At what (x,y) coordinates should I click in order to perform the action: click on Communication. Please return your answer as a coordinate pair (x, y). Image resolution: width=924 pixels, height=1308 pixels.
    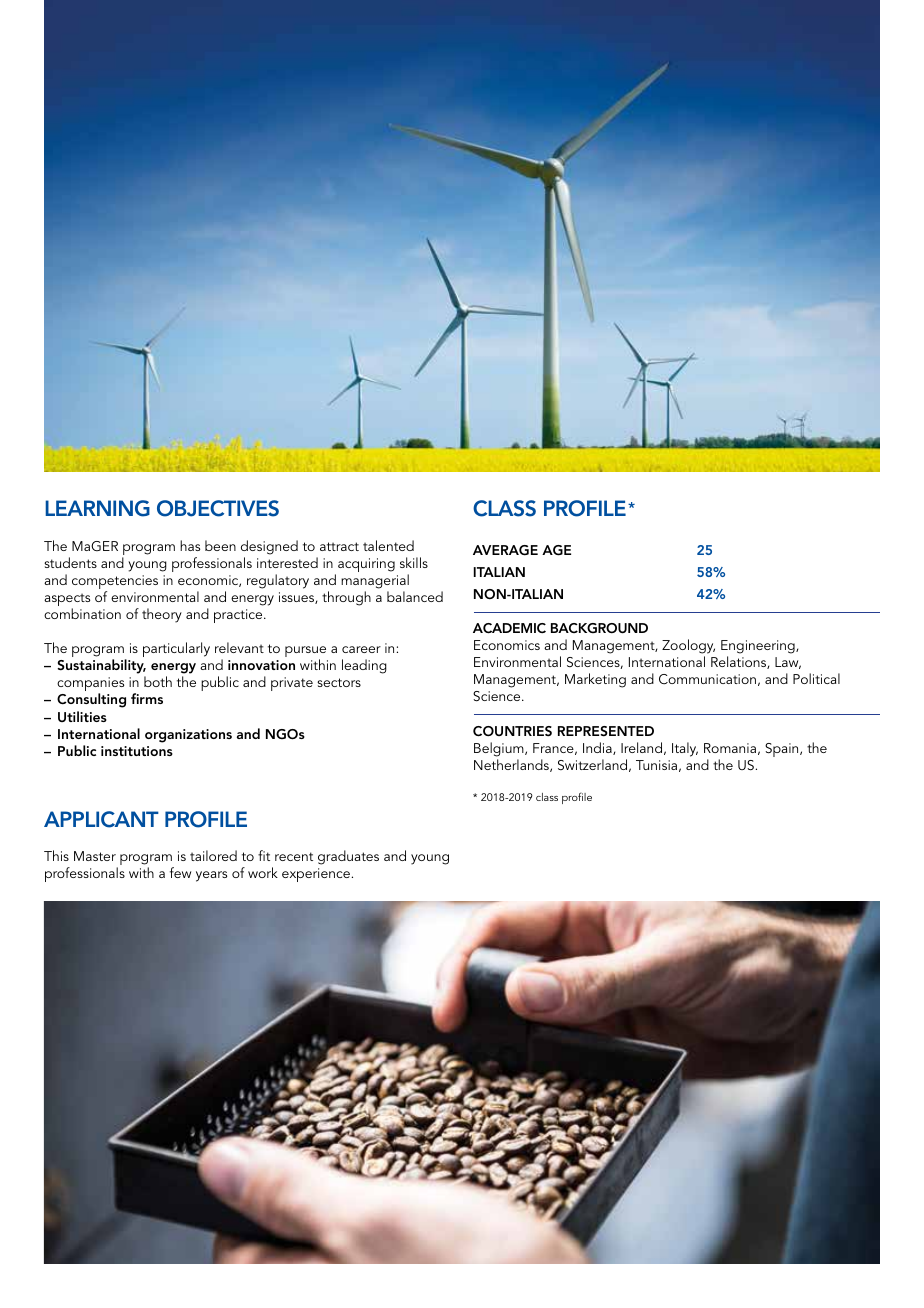
    Looking at the image, I should click on (707, 679).
